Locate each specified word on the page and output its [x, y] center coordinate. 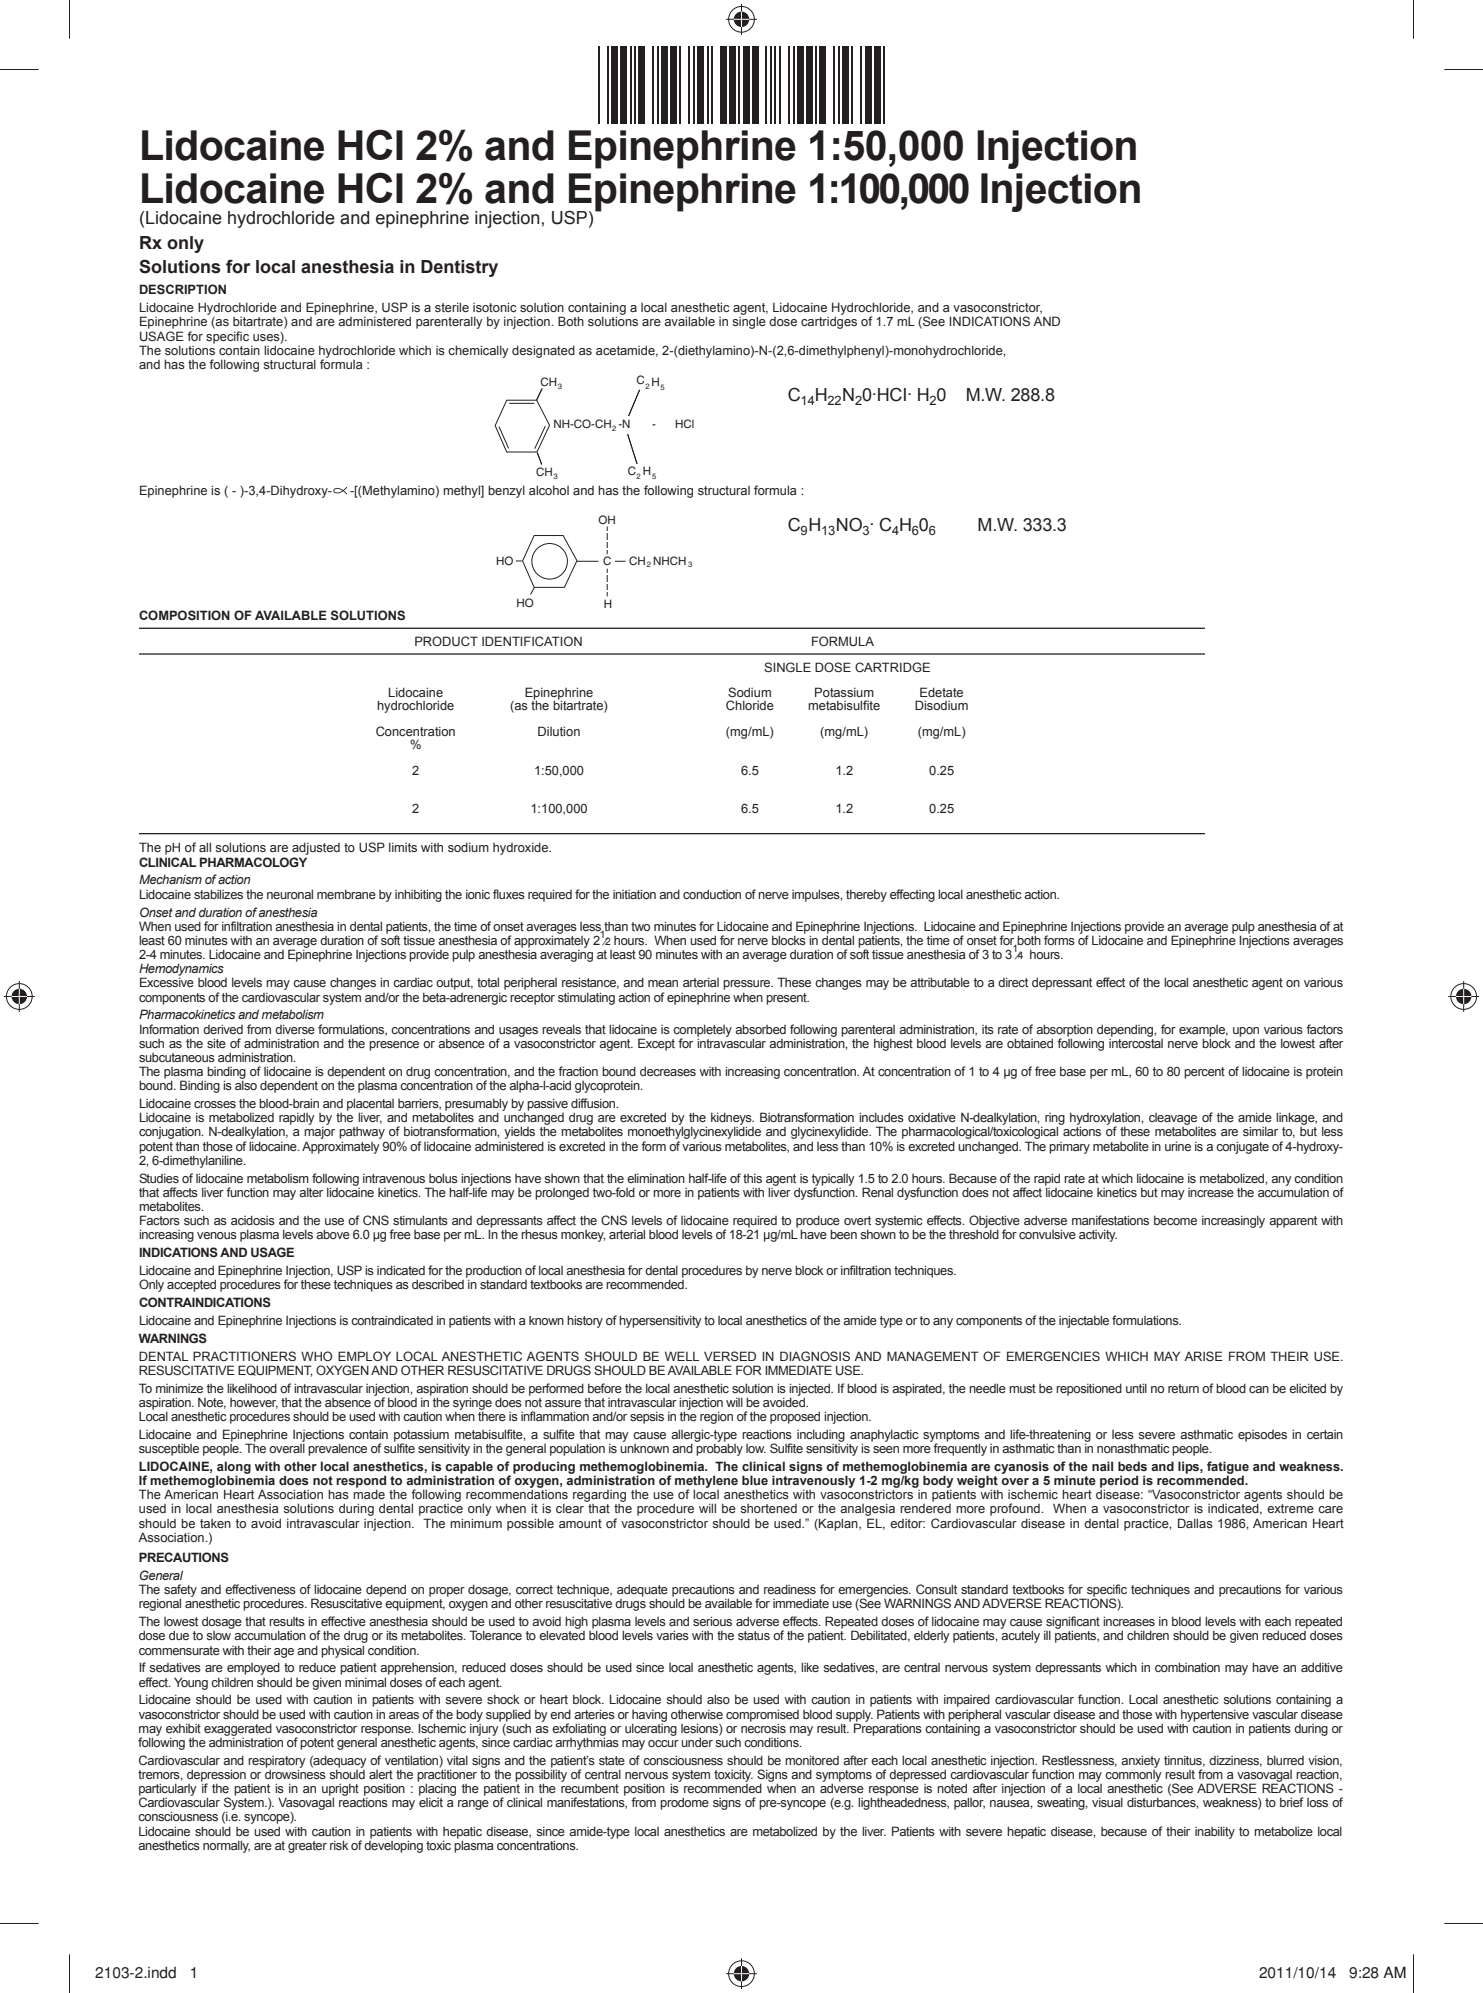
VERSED [730, 1356]
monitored [812, 1760]
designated [543, 351]
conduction [712, 894]
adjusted [316, 848]
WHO [316, 1356]
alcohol [549, 490]
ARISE [1203, 1356]
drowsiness [295, 1773]
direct [1013, 982]
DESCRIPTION [183, 289]
